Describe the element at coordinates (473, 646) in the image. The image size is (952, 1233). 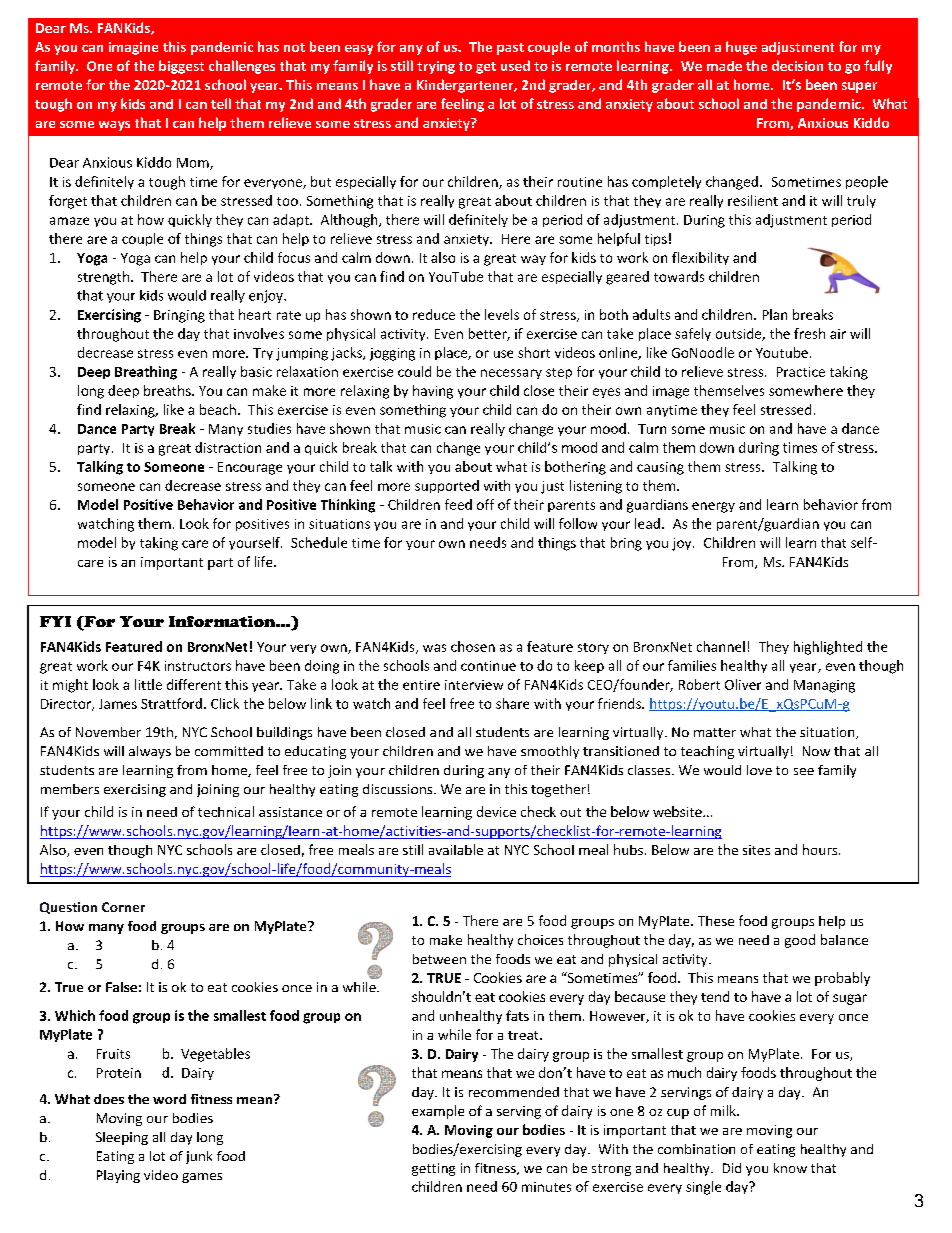
I see `chosen` at that location.
